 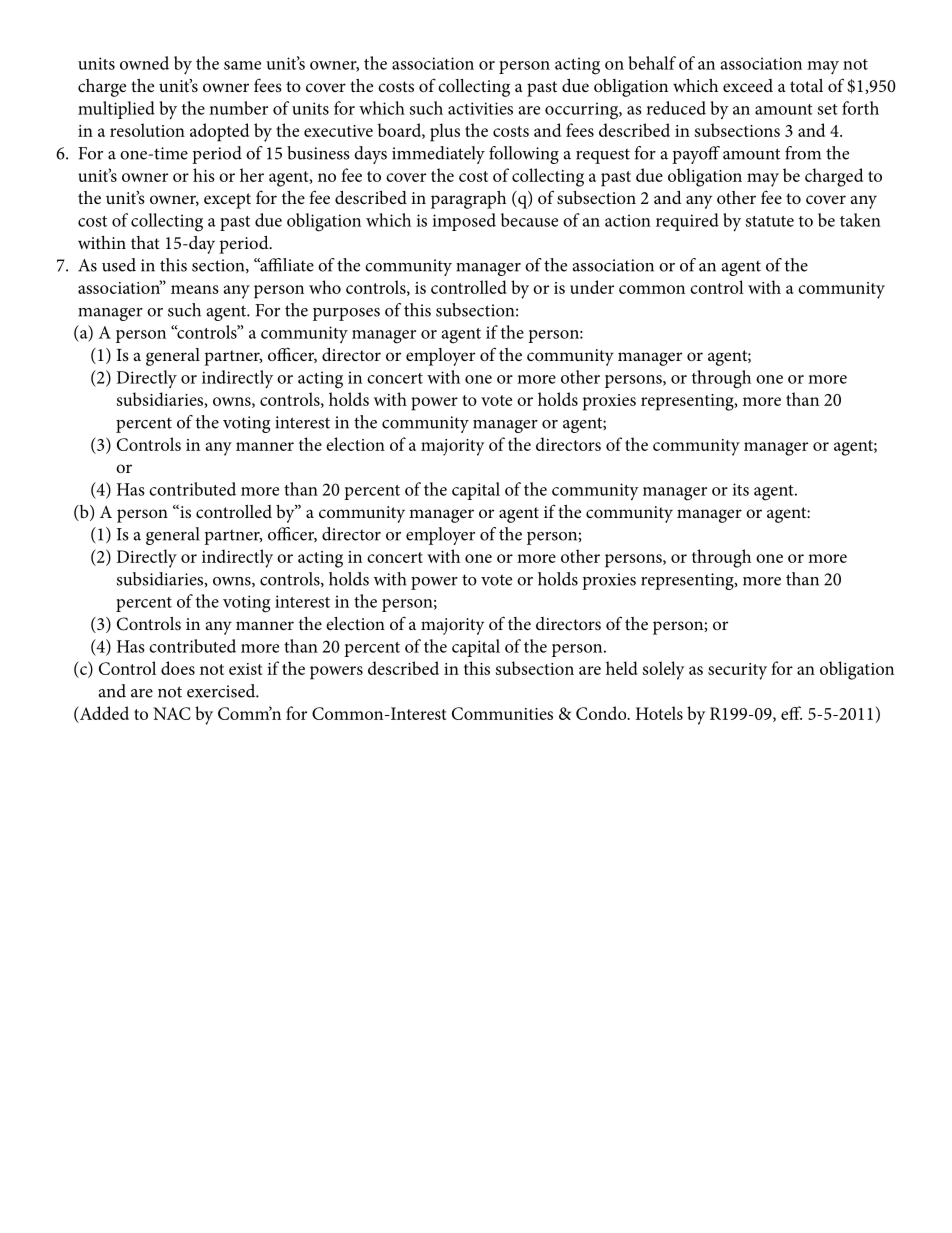 What do you see at coordinates (178, 668) in the document?
I see `does` at bounding box center [178, 668].
